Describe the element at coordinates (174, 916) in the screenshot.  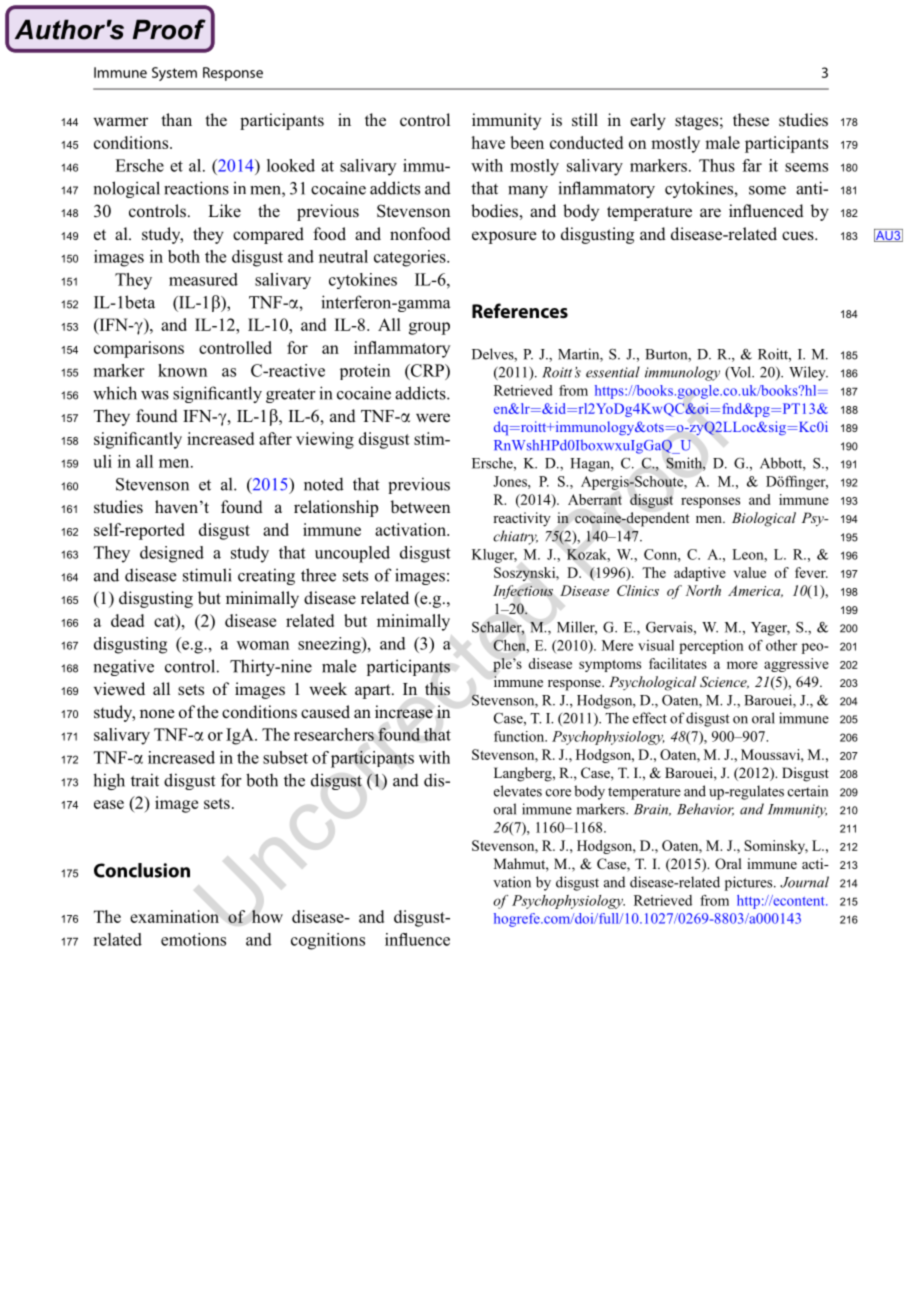
I see `examination` at that location.
